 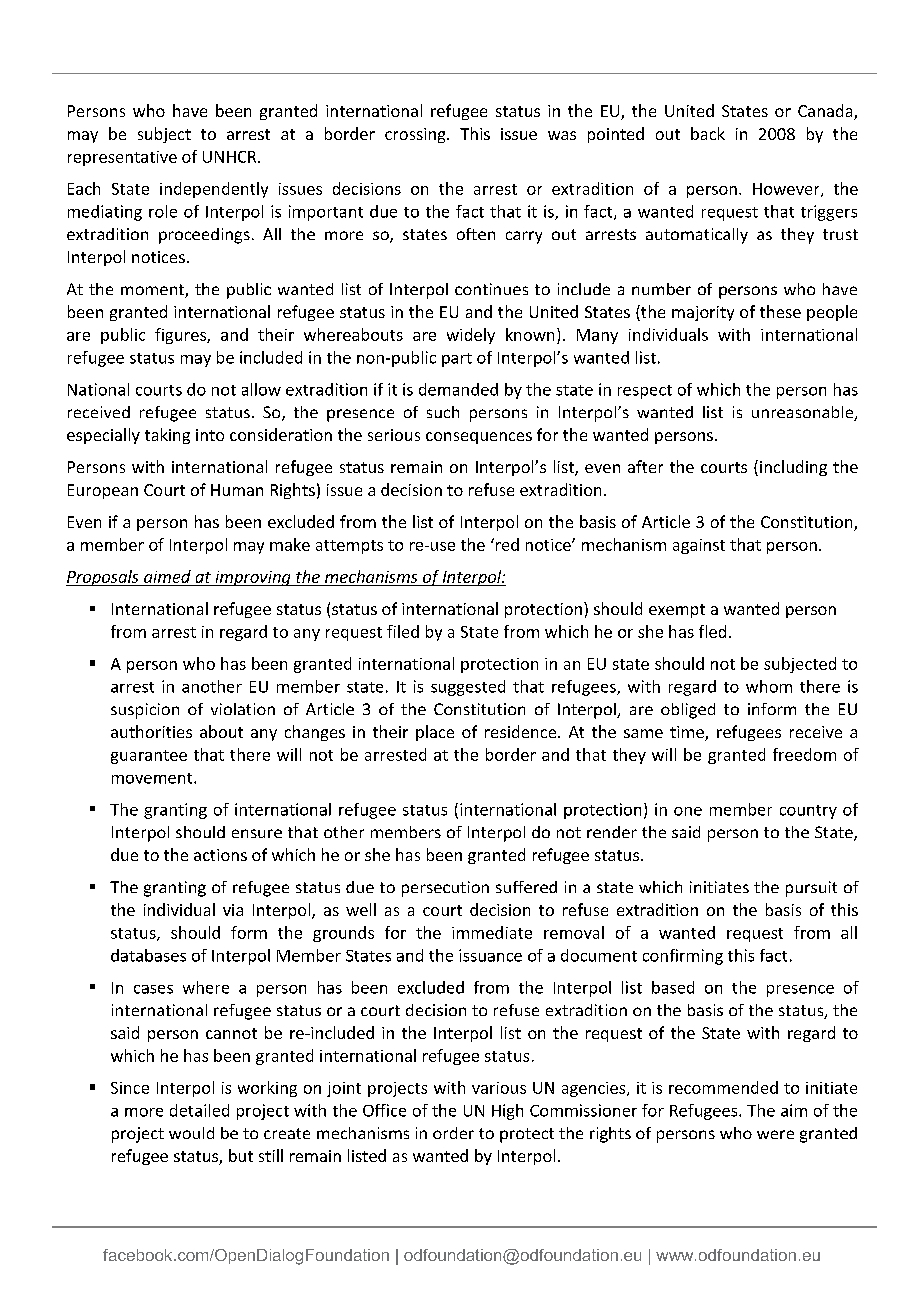 What do you see at coordinates (445, 889) in the screenshot?
I see `persecution` at bounding box center [445, 889].
